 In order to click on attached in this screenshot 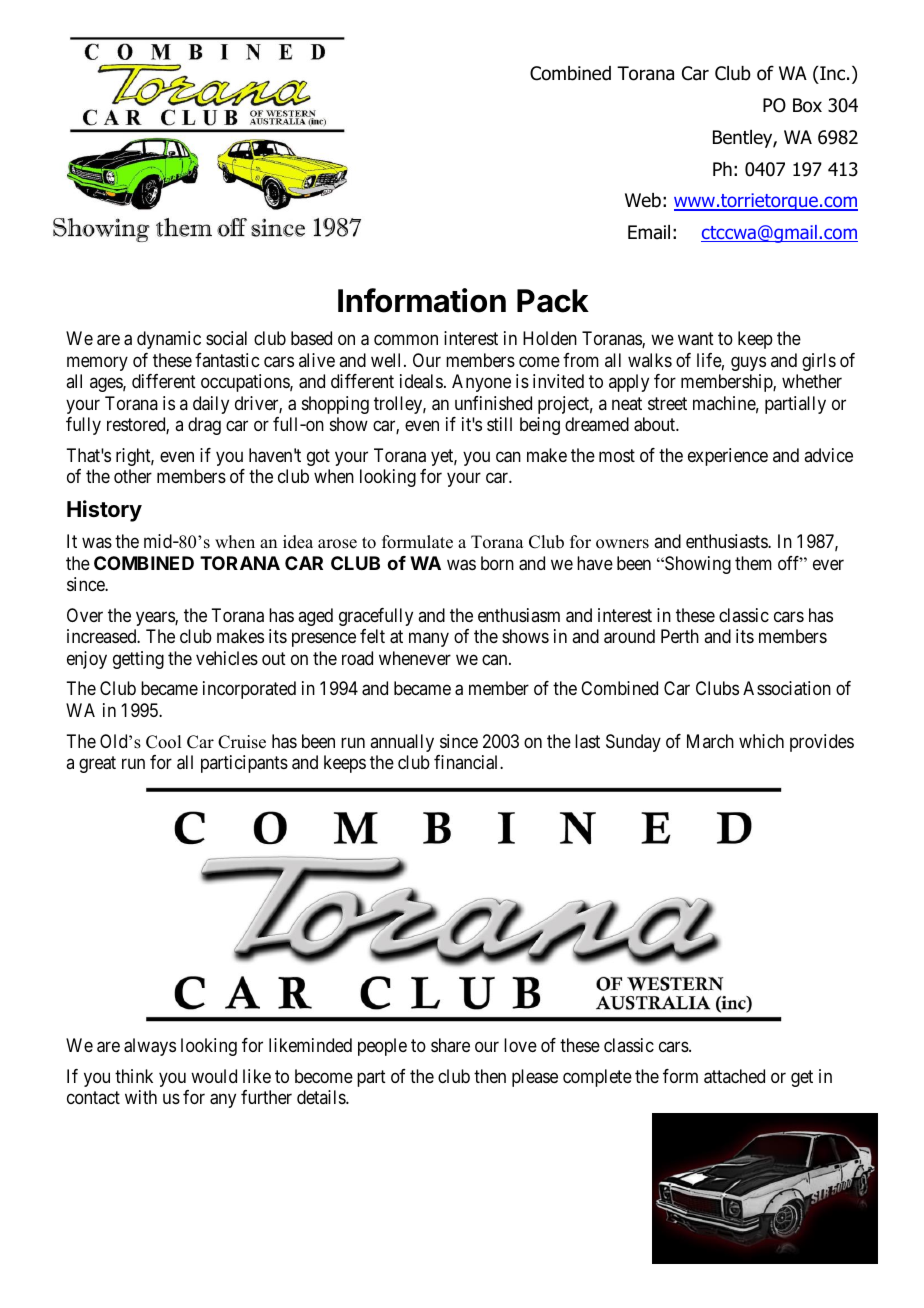, I will do `click(734, 1076)`.
